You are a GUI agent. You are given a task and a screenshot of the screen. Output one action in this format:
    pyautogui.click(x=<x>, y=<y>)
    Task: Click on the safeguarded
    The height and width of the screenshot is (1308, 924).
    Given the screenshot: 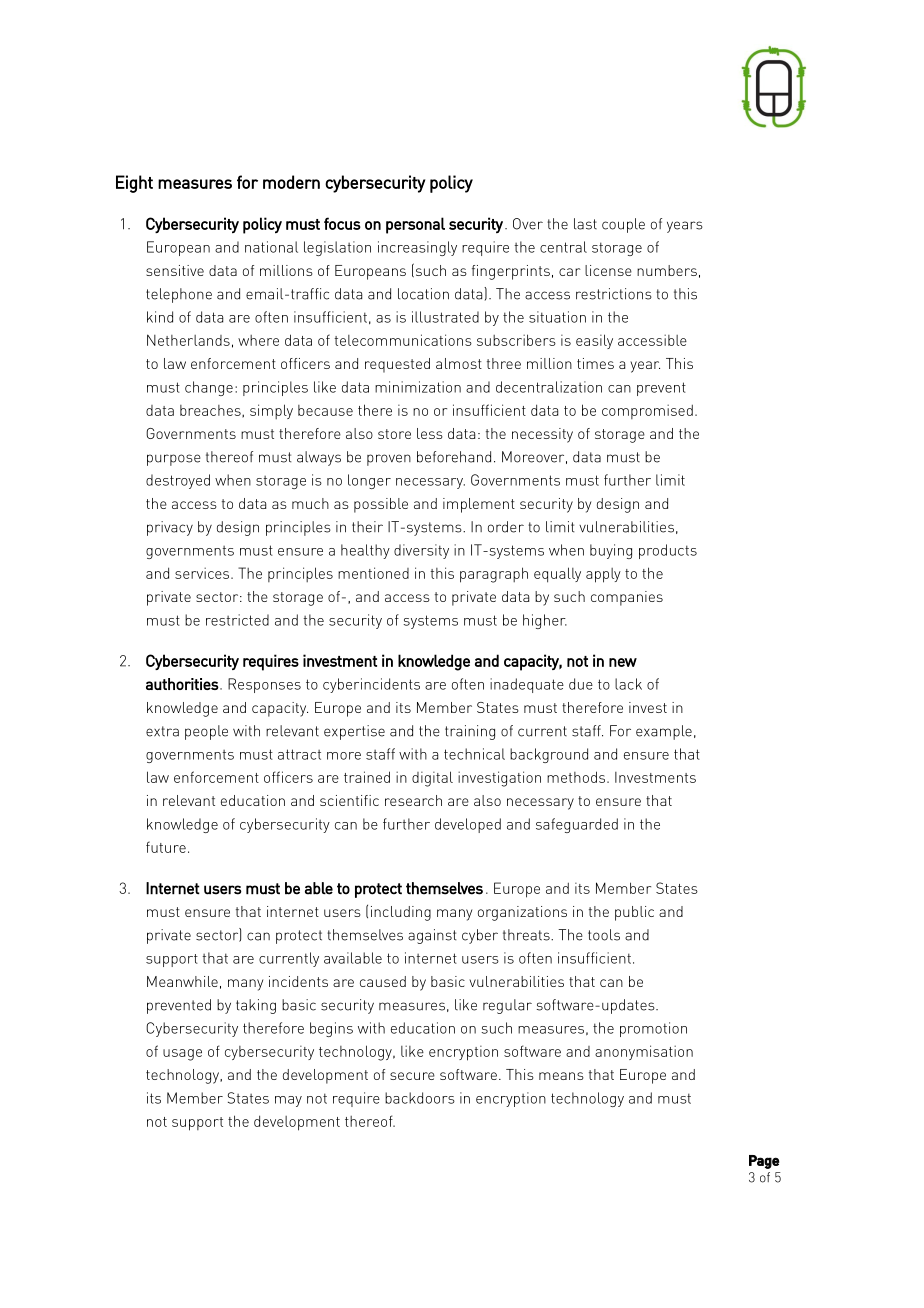 What is the action you would take?
    pyautogui.click(x=577, y=825)
